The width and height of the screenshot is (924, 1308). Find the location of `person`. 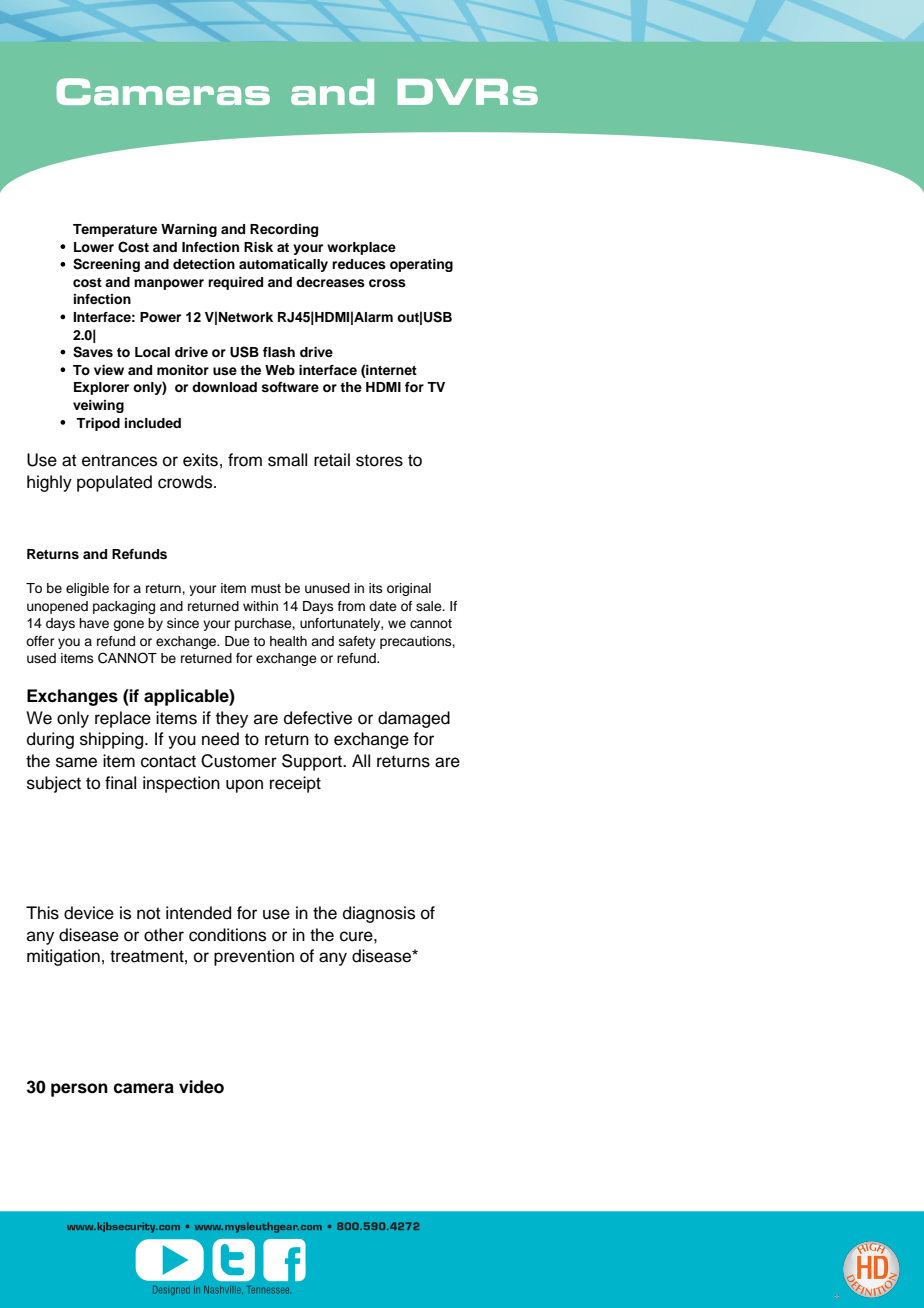

person is located at coordinates (79, 1090).
